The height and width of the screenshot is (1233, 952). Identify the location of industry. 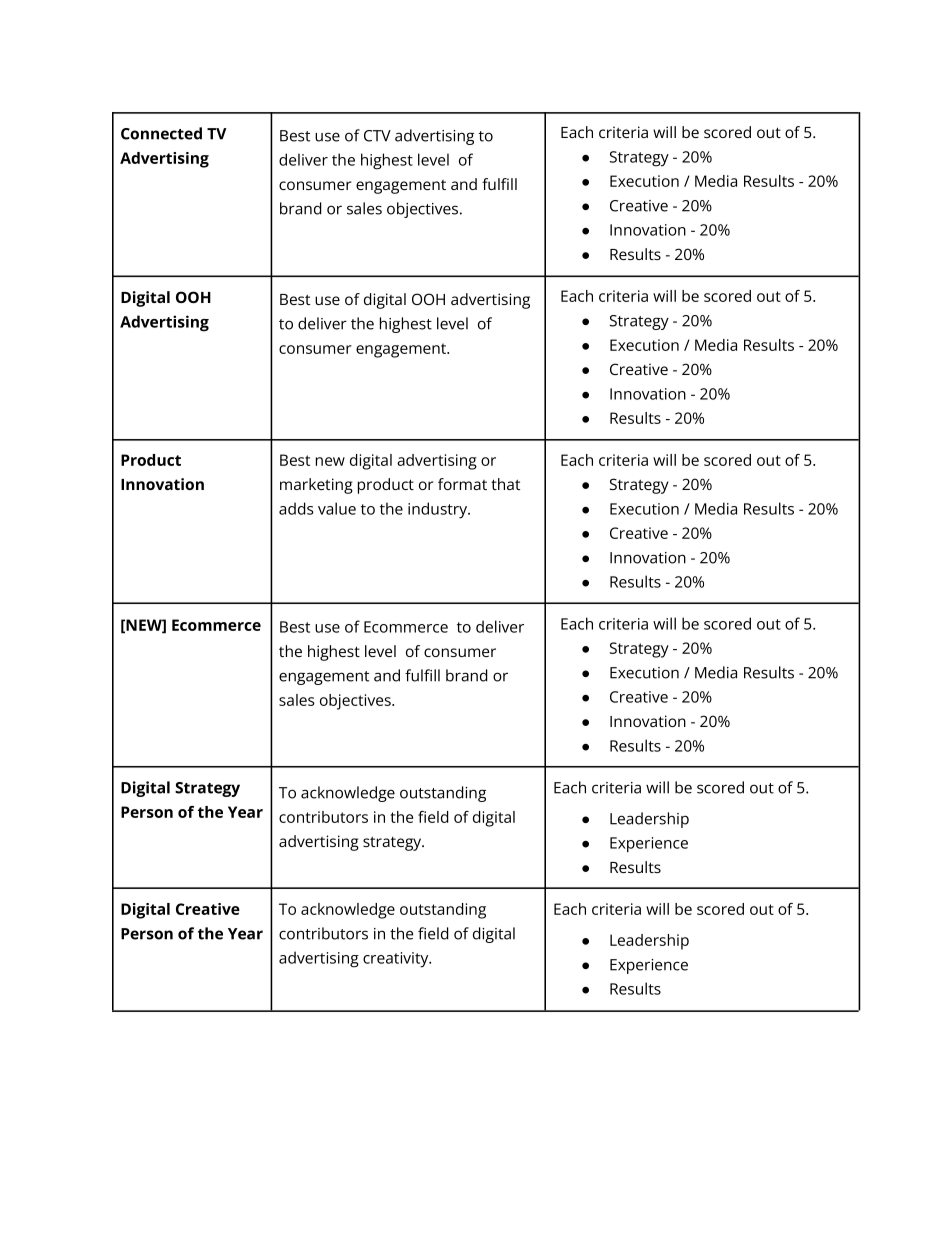
(438, 510).
